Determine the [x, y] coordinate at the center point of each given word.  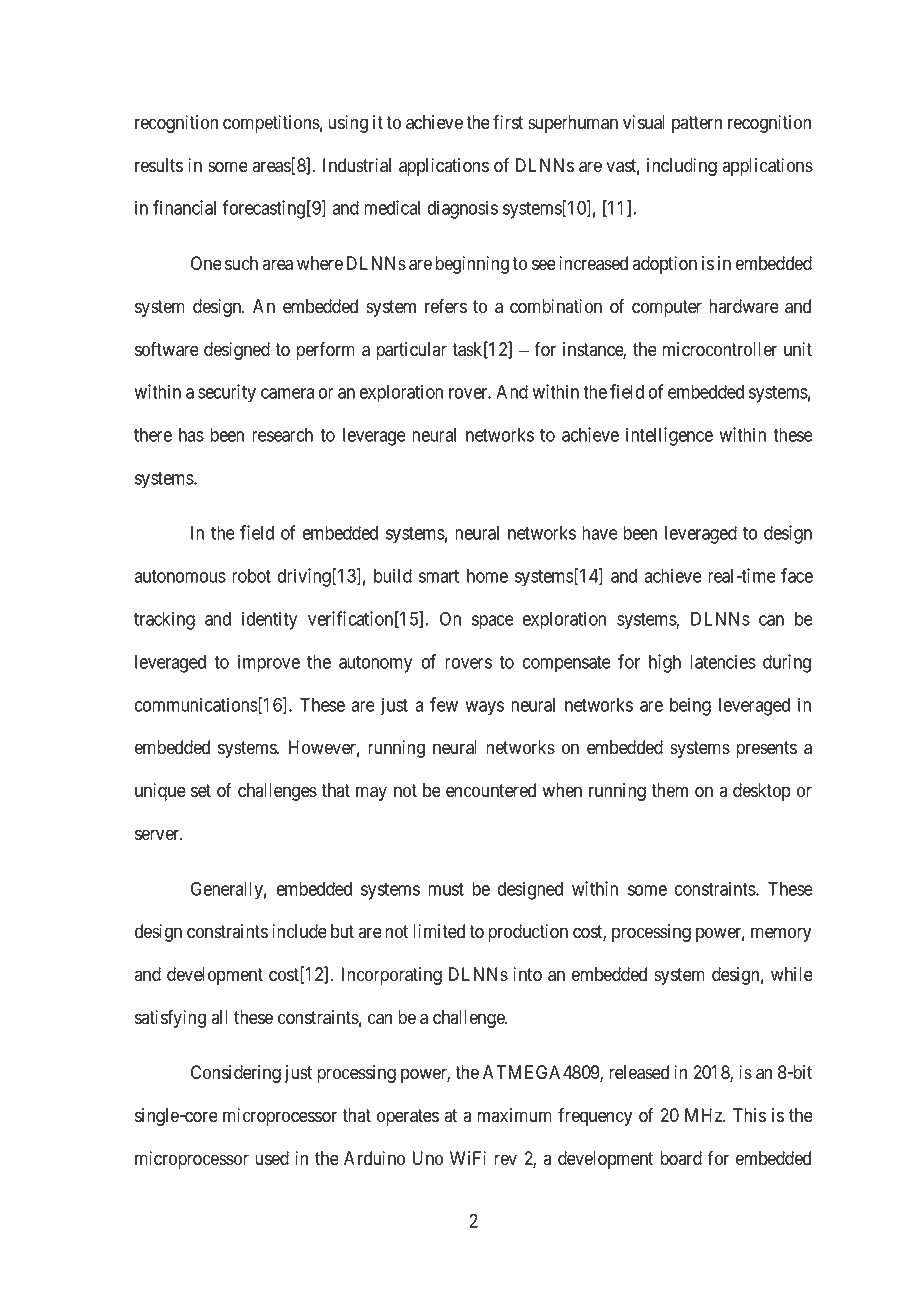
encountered [491, 790]
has [191, 435]
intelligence [669, 436]
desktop [762, 792]
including [682, 167]
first [508, 122]
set [201, 791]
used [272, 1158]
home [487, 576]
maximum [514, 1115]
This [749, 1115]
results [159, 165]
